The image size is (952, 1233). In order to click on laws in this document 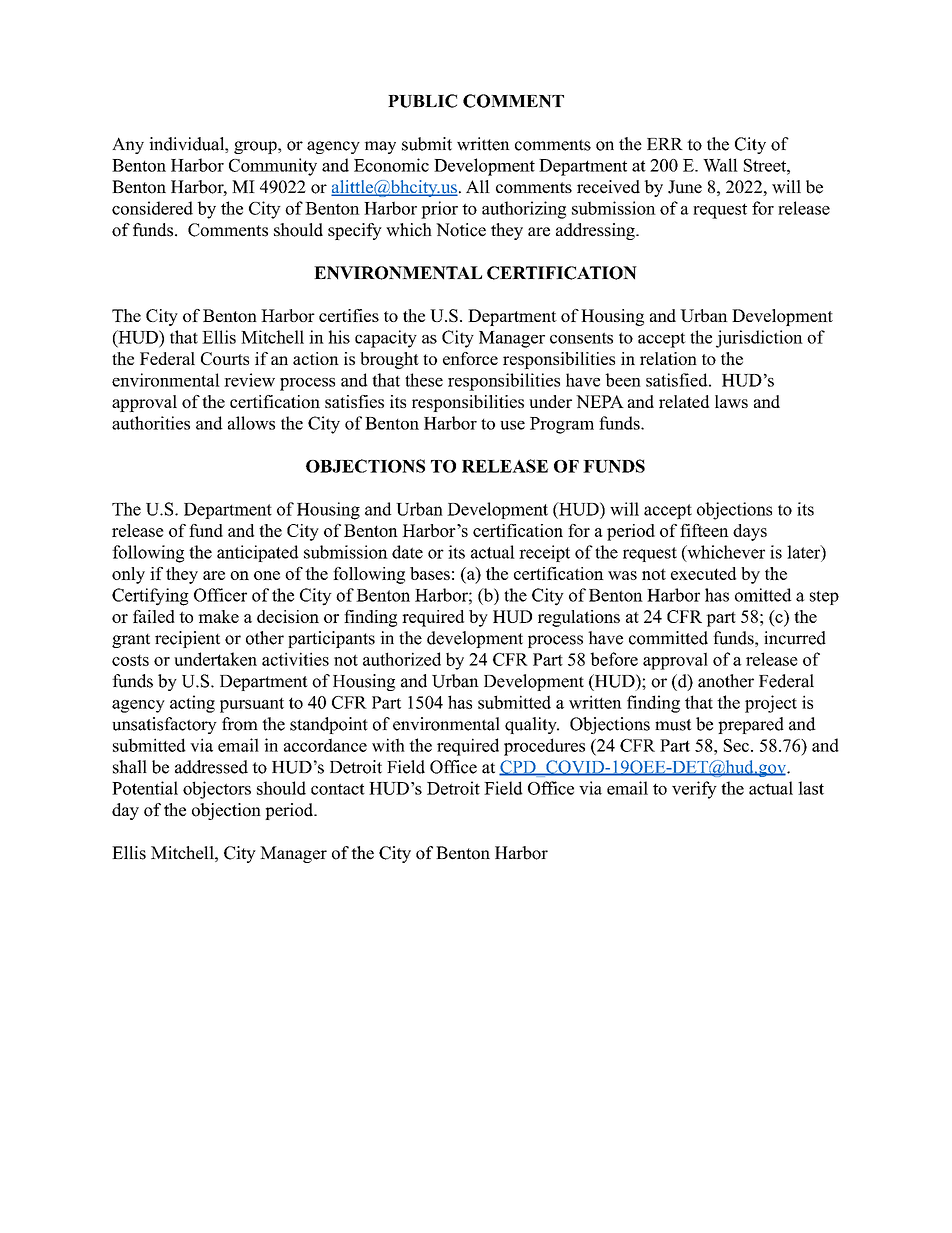, I will do `click(731, 401)`.
